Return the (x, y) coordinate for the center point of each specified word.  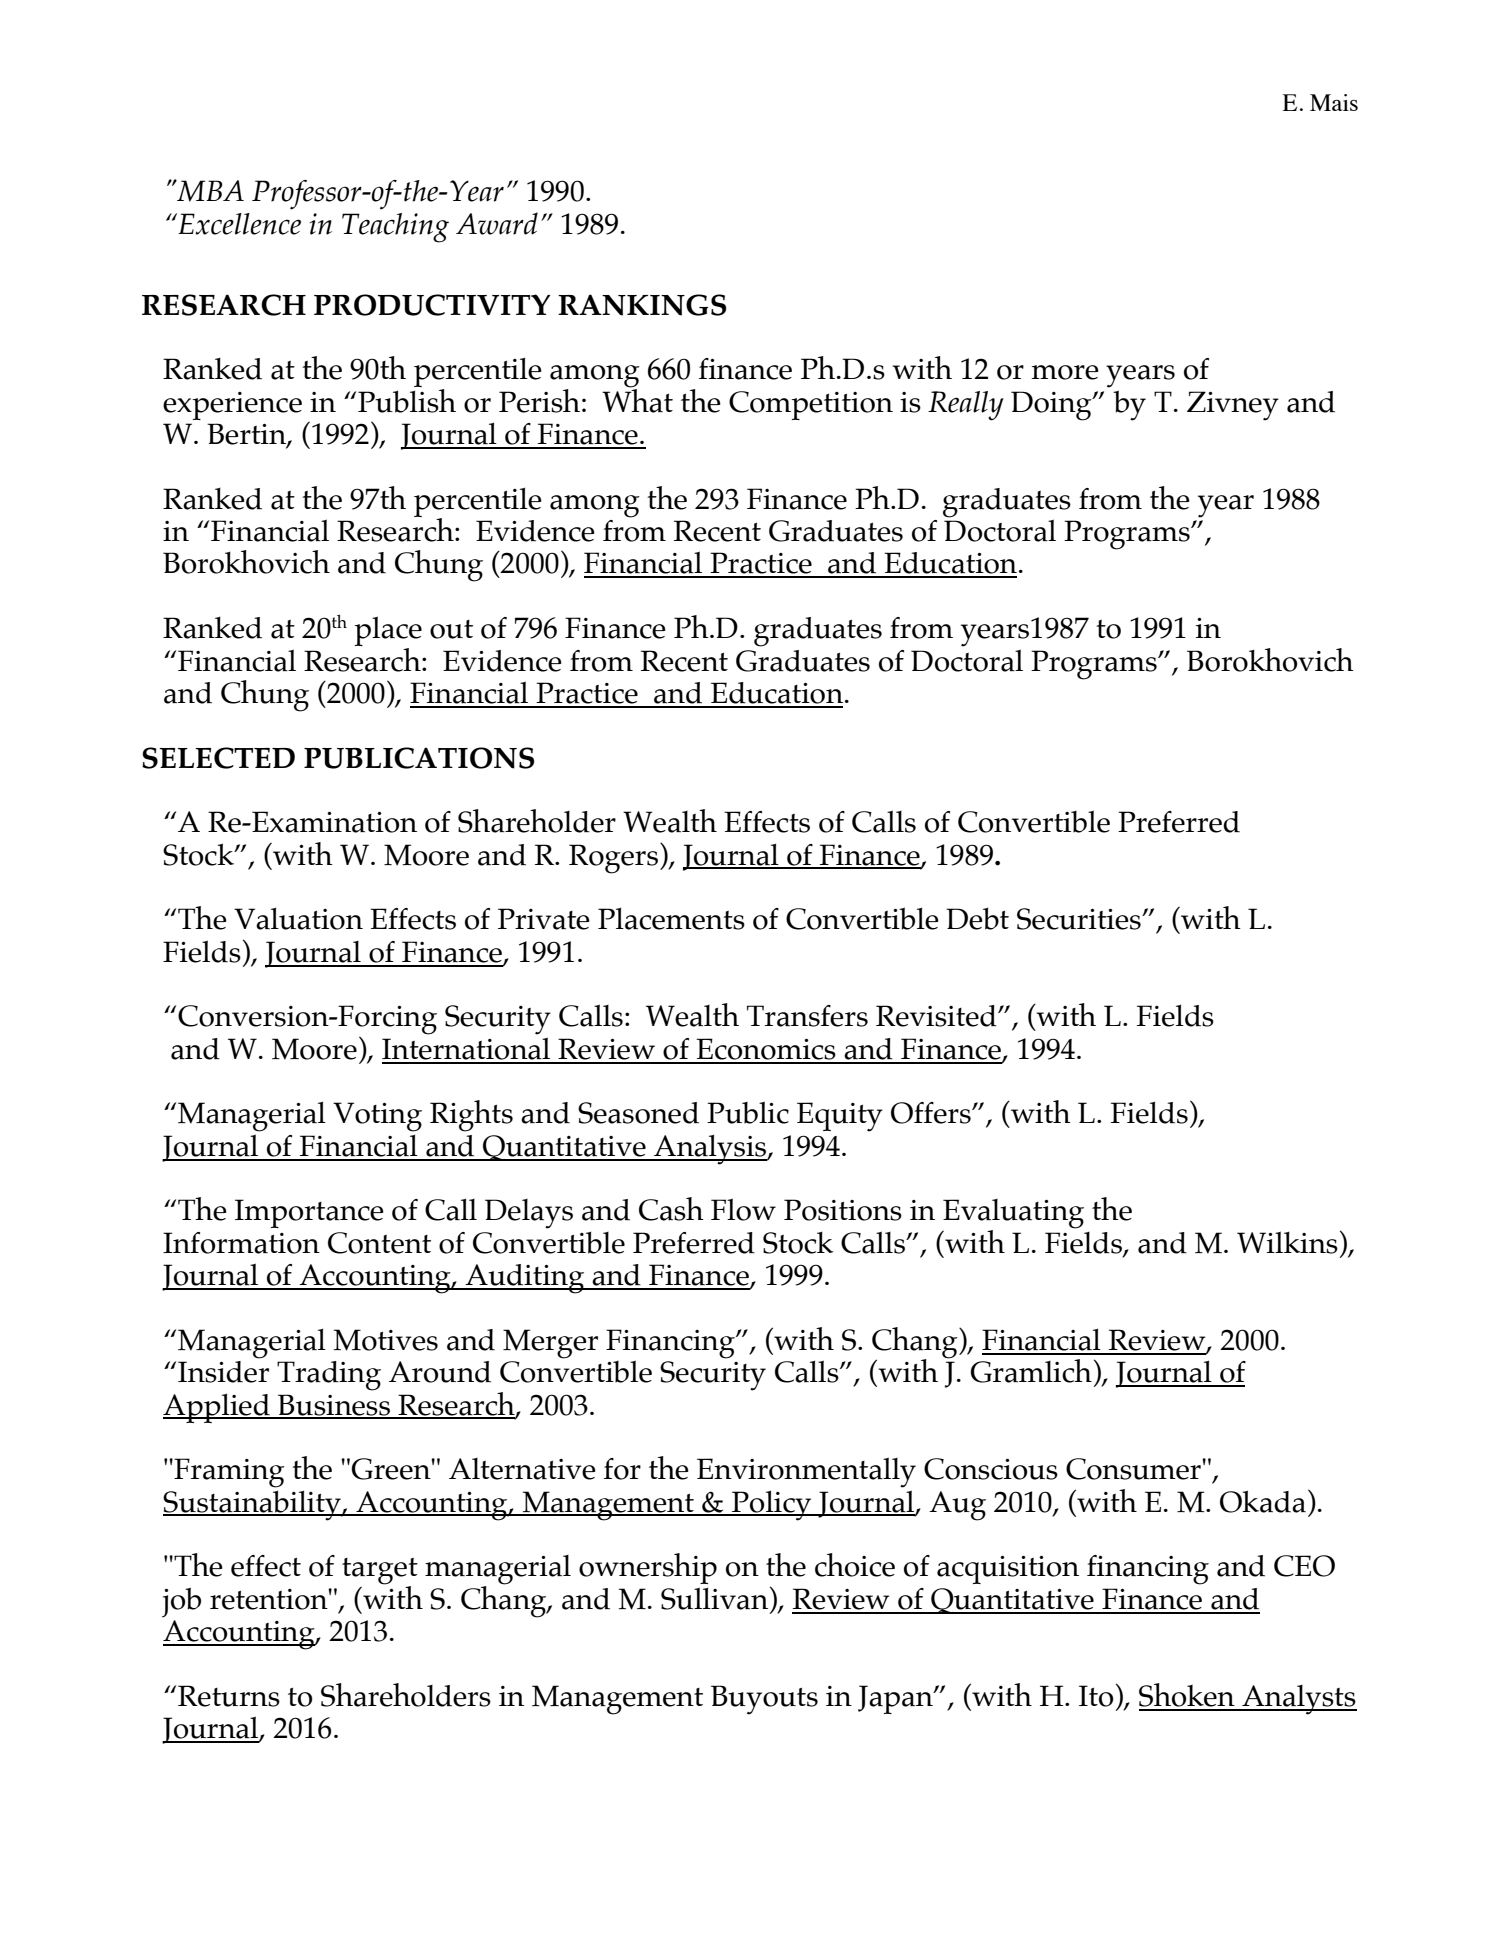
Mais (1334, 102)
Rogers (613, 859)
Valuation (298, 918)
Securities (1080, 919)
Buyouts (764, 1700)
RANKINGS (642, 305)
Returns (229, 1696)
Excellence (239, 224)
